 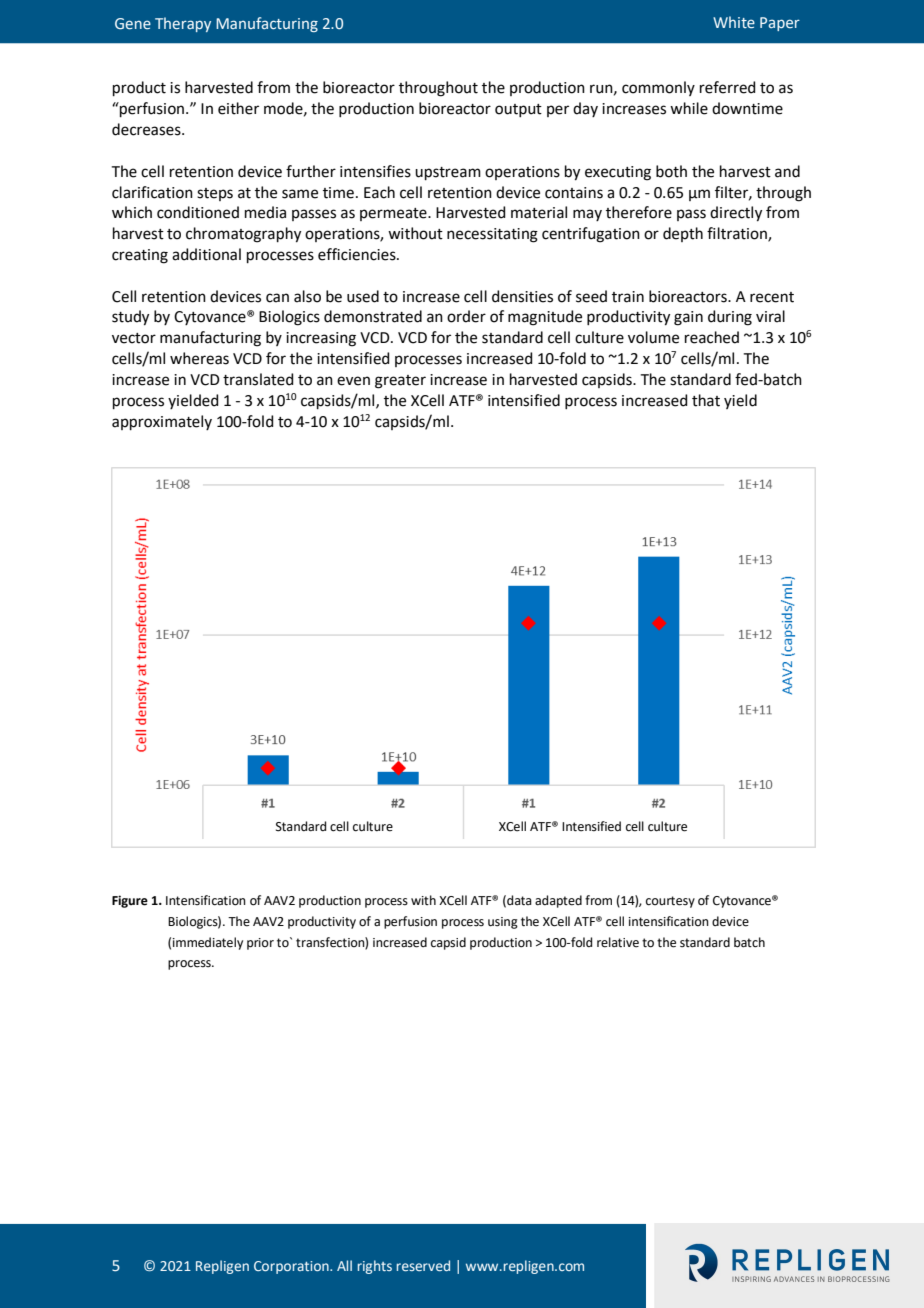 I want to click on that, so click(x=706, y=400).
